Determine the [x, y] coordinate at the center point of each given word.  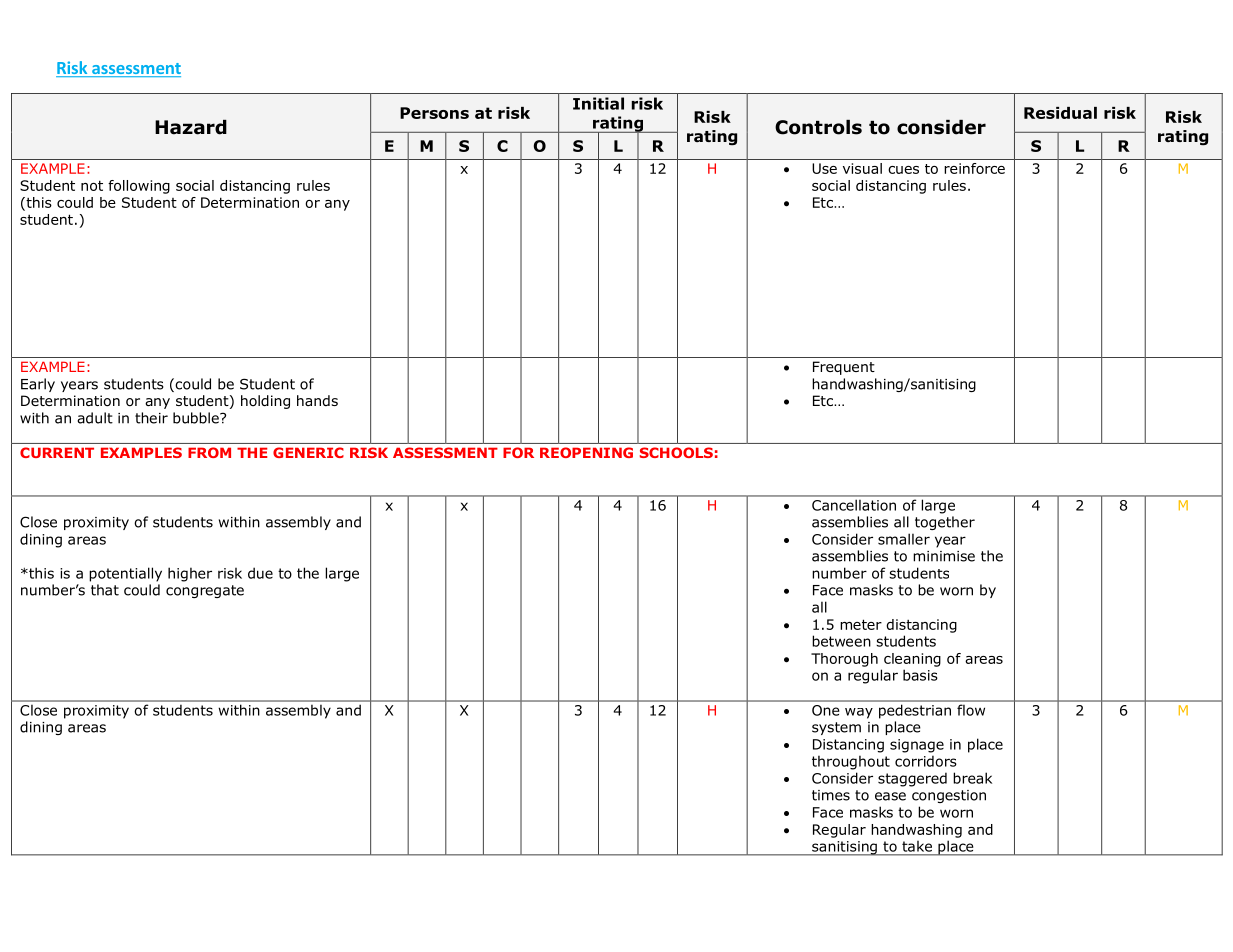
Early [38, 385]
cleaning [912, 660]
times [831, 795]
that [105, 590]
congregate [205, 591]
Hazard [191, 127]
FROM [209, 452]
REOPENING [586, 452]
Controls [818, 127]
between [841, 641]
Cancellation [854, 505]
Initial [598, 103]
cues [903, 170]
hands [317, 400]
